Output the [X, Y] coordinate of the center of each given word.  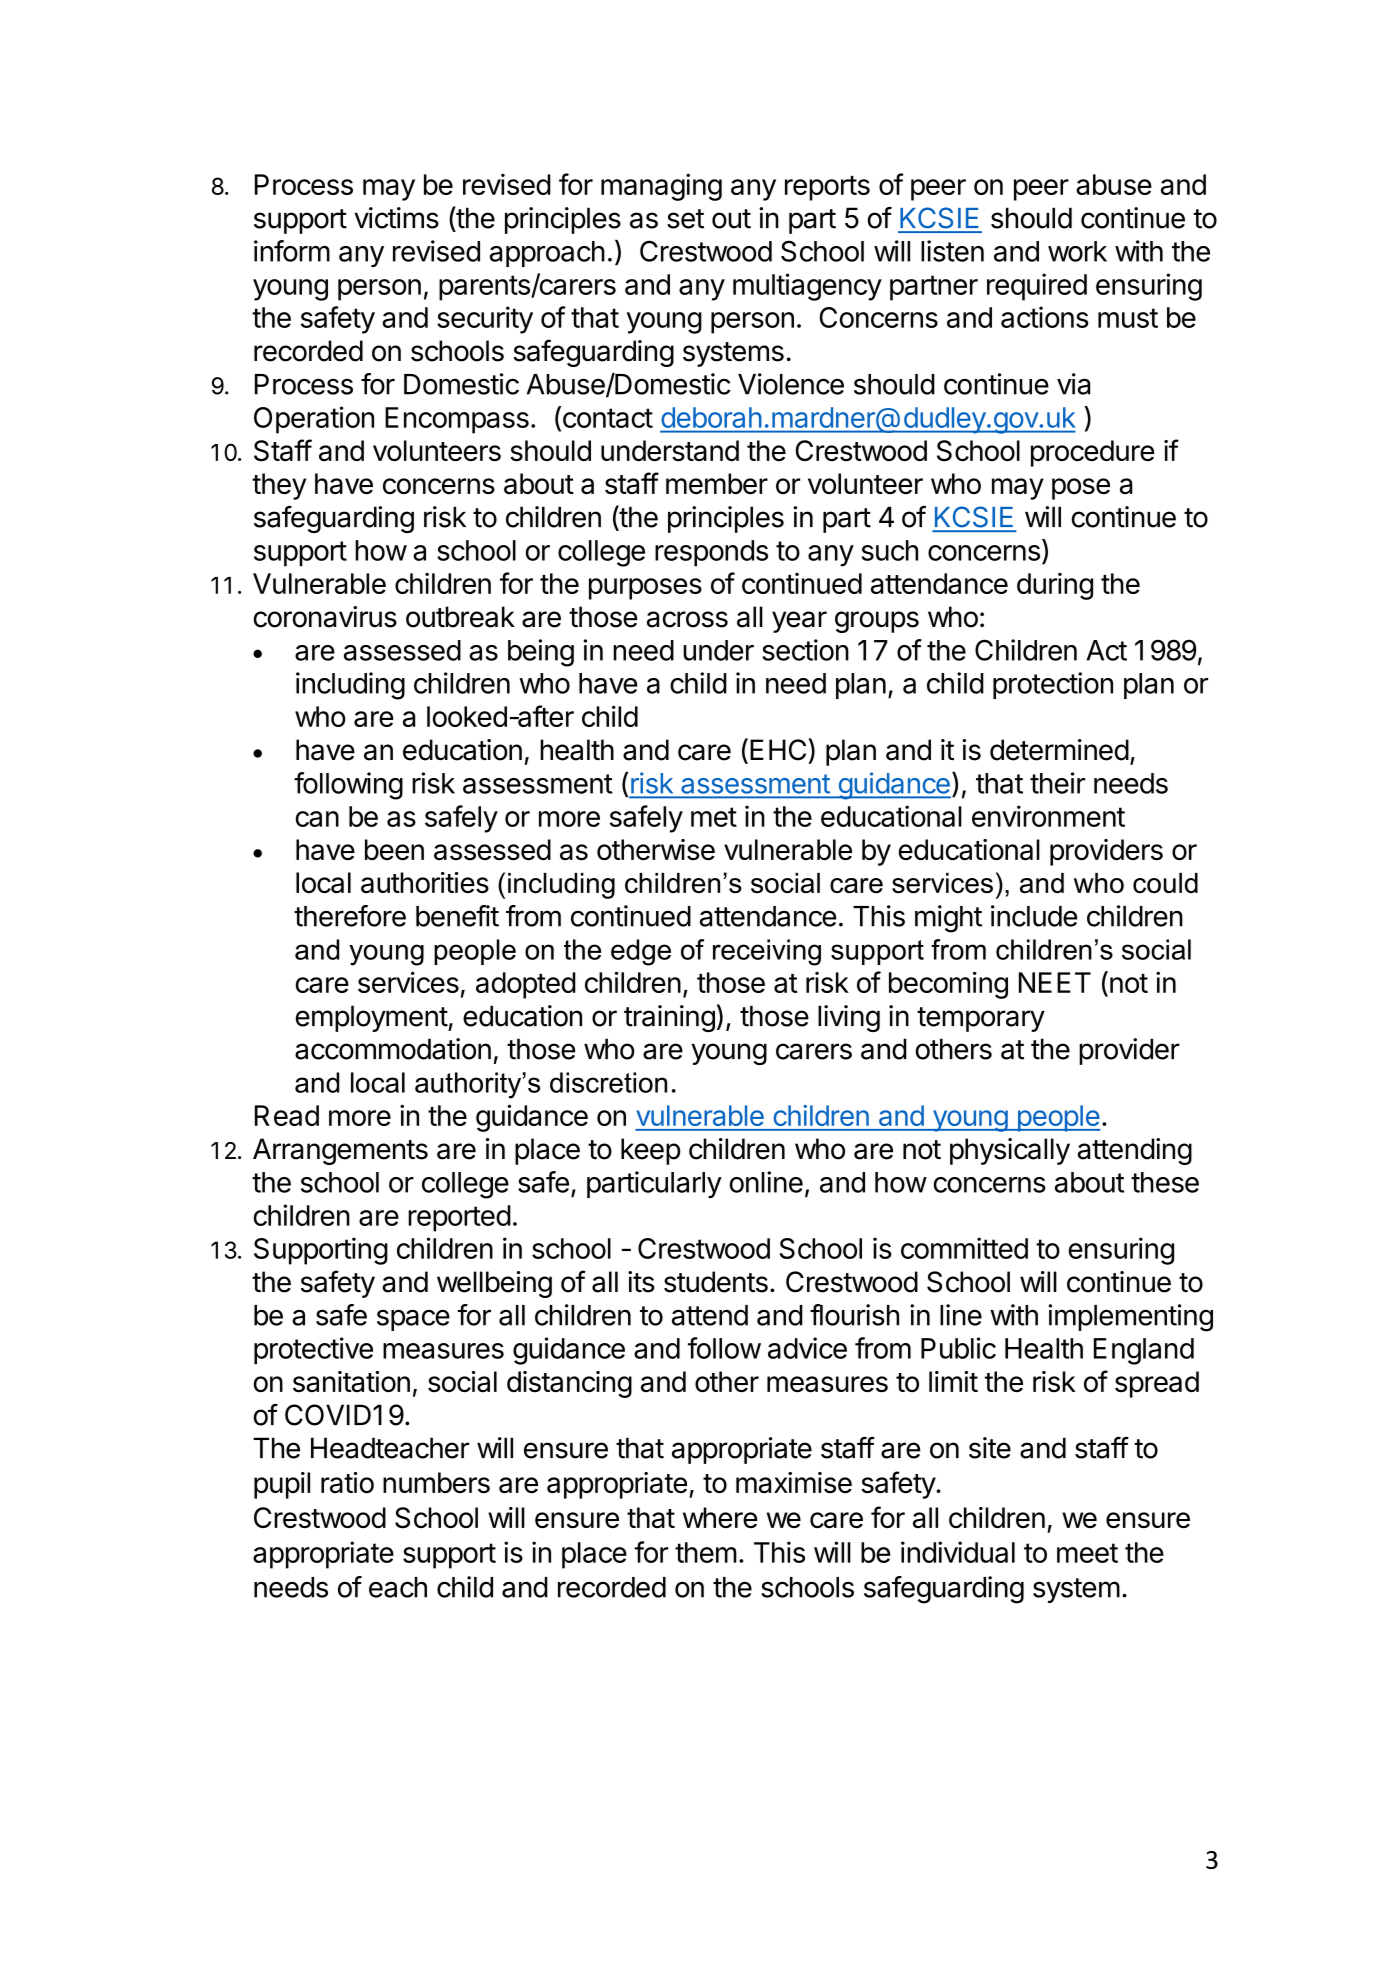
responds [711, 553]
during [1055, 586]
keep [651, 1151]
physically [1010, 1151]
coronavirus [325, 617]
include [1034, 916]
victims [396, 218]
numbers [436, 1482]
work [1077, 251]
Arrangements [340, 1151]
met [714, 817]
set [685, 219]
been [394, 849]
